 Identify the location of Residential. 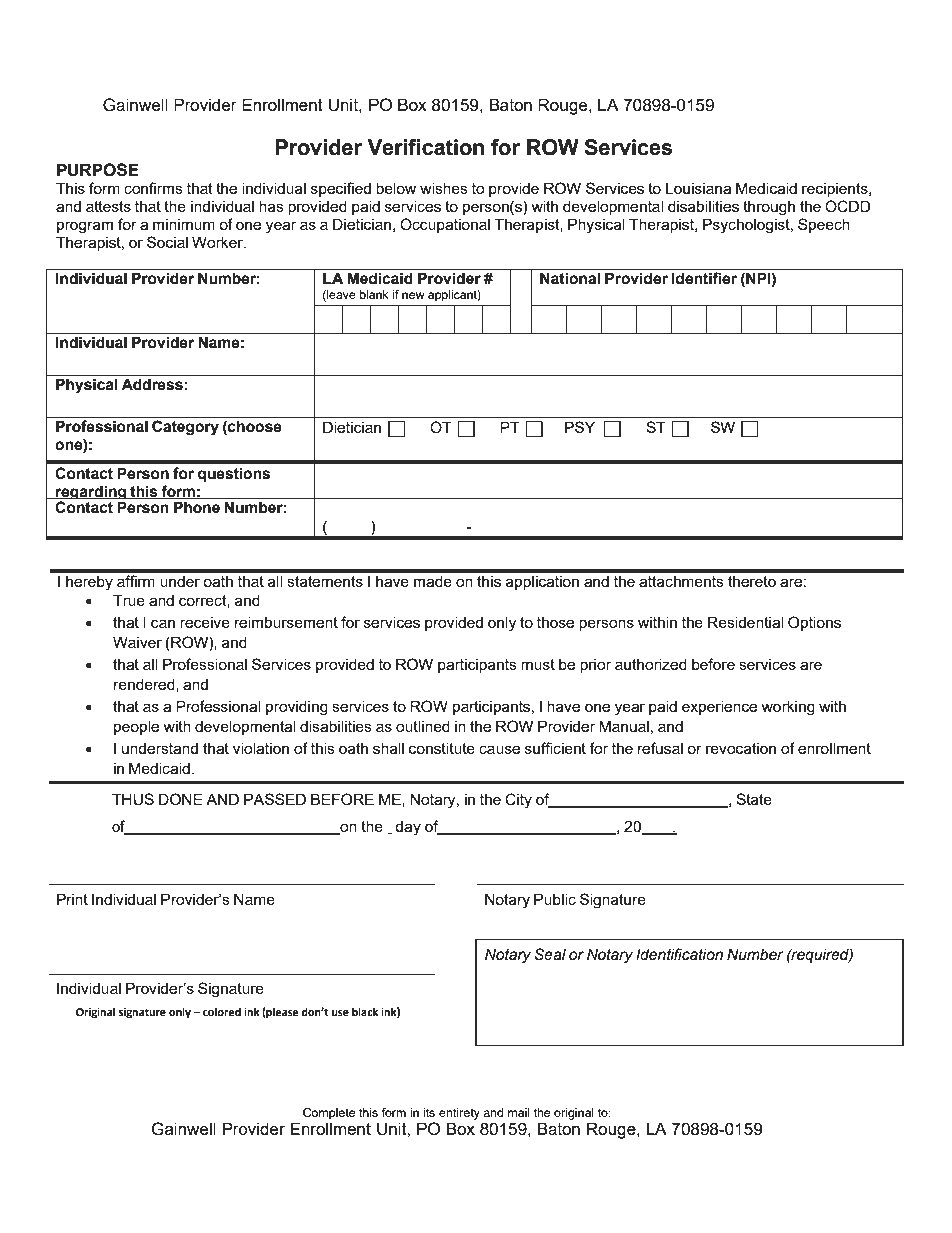
(745, 622).
